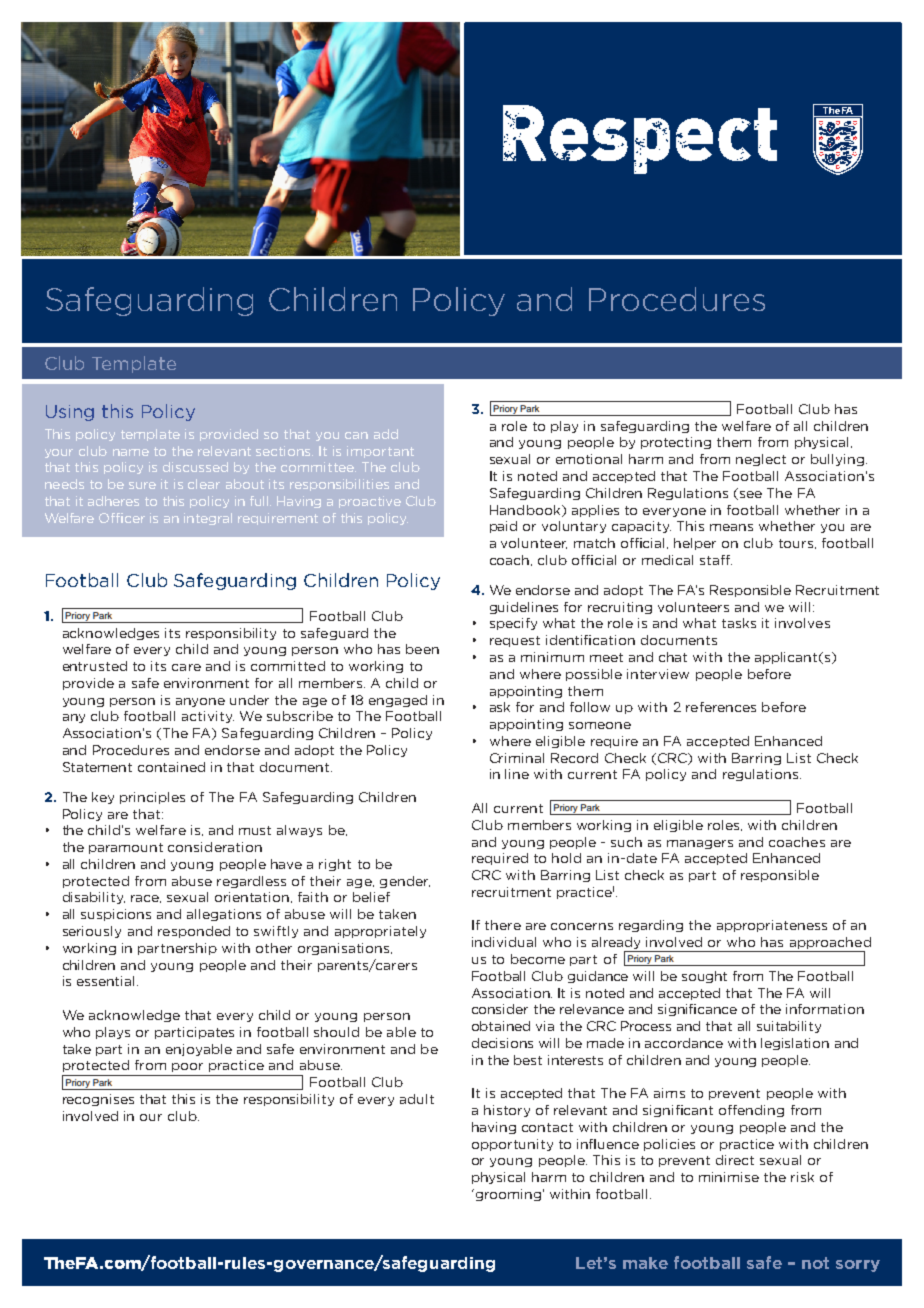 The height and width of the screenshot is (1308, 924). I want to click on recognises, so click(98, 1100).
